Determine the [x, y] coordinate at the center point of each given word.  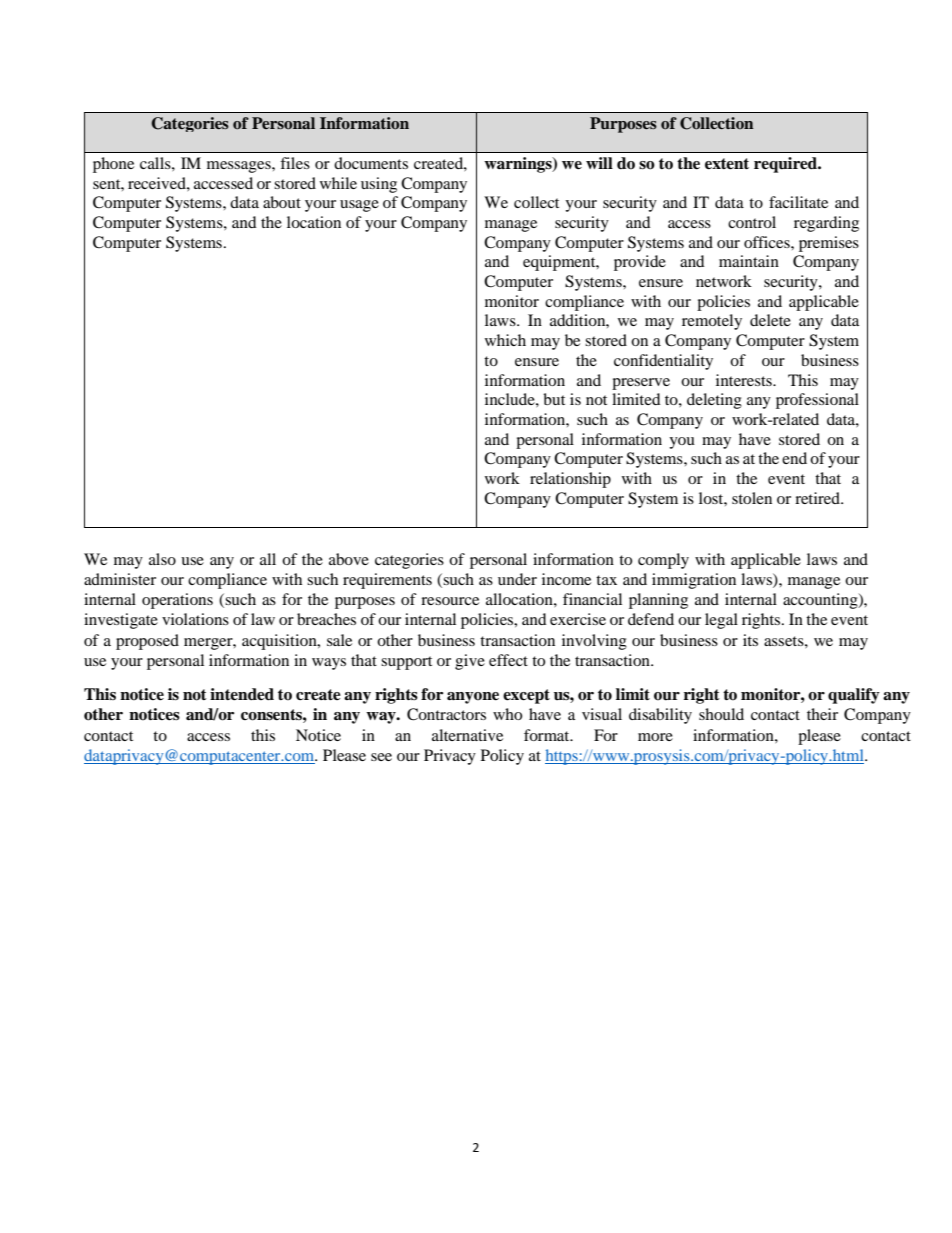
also [162, 559]
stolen [752, 498]
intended [242, 694]
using [379, 185]
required [786, 165]
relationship [570, 480]
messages [240, 167]
